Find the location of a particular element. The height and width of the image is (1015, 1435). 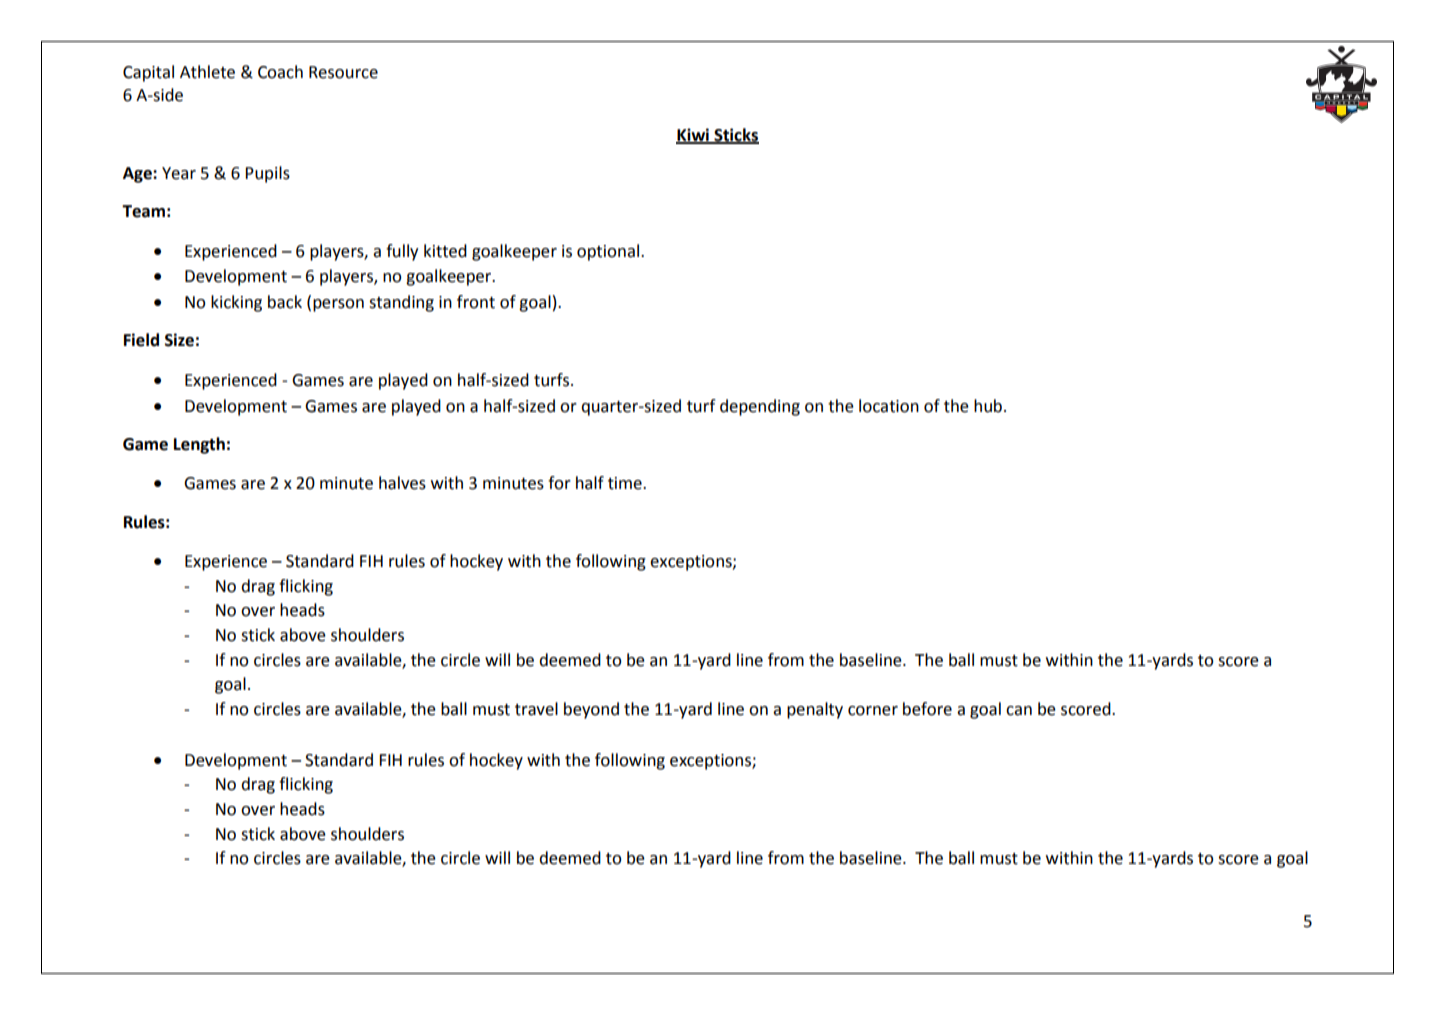

optional is located at coordinates (608, 252).
